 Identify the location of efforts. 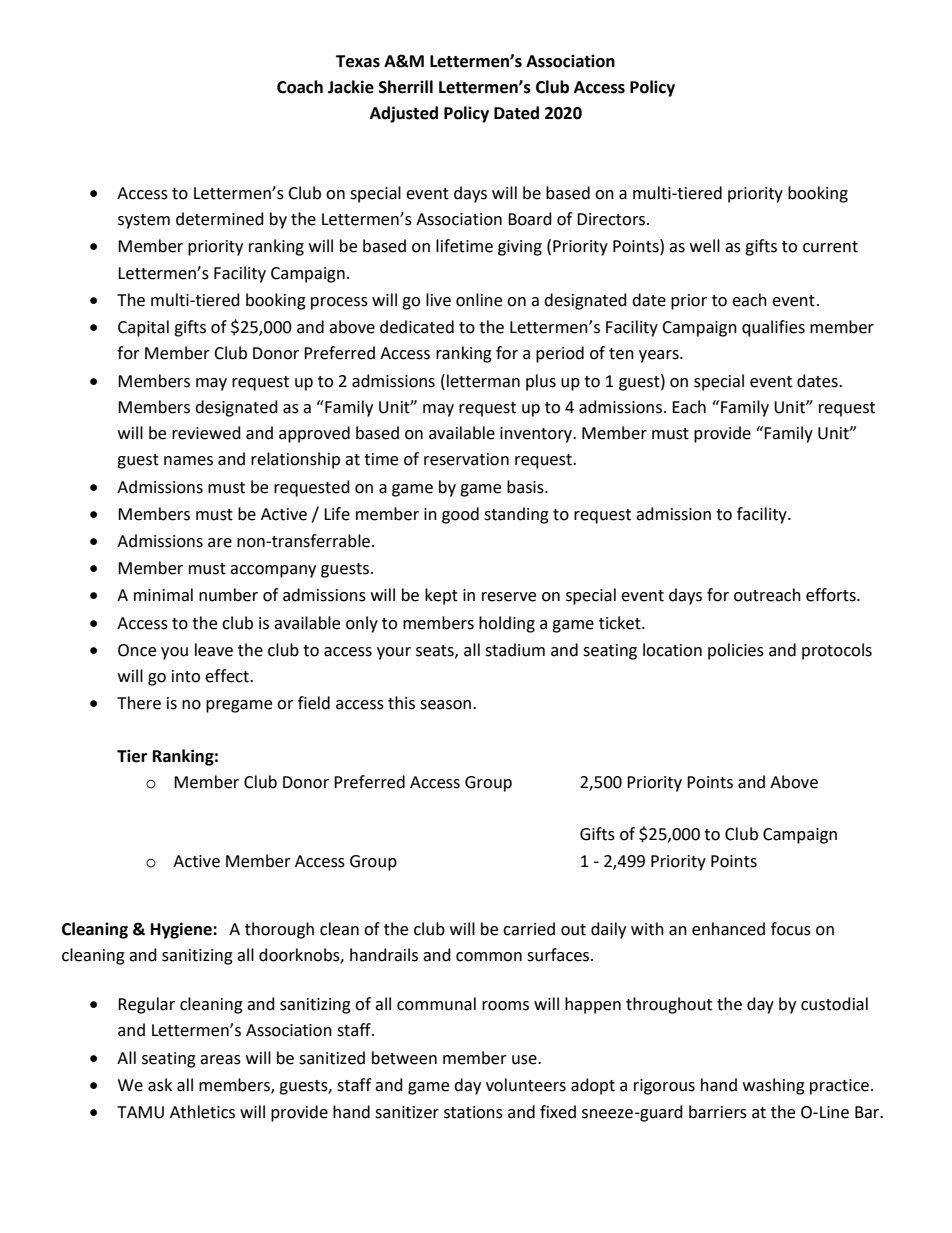
(832, 595).
